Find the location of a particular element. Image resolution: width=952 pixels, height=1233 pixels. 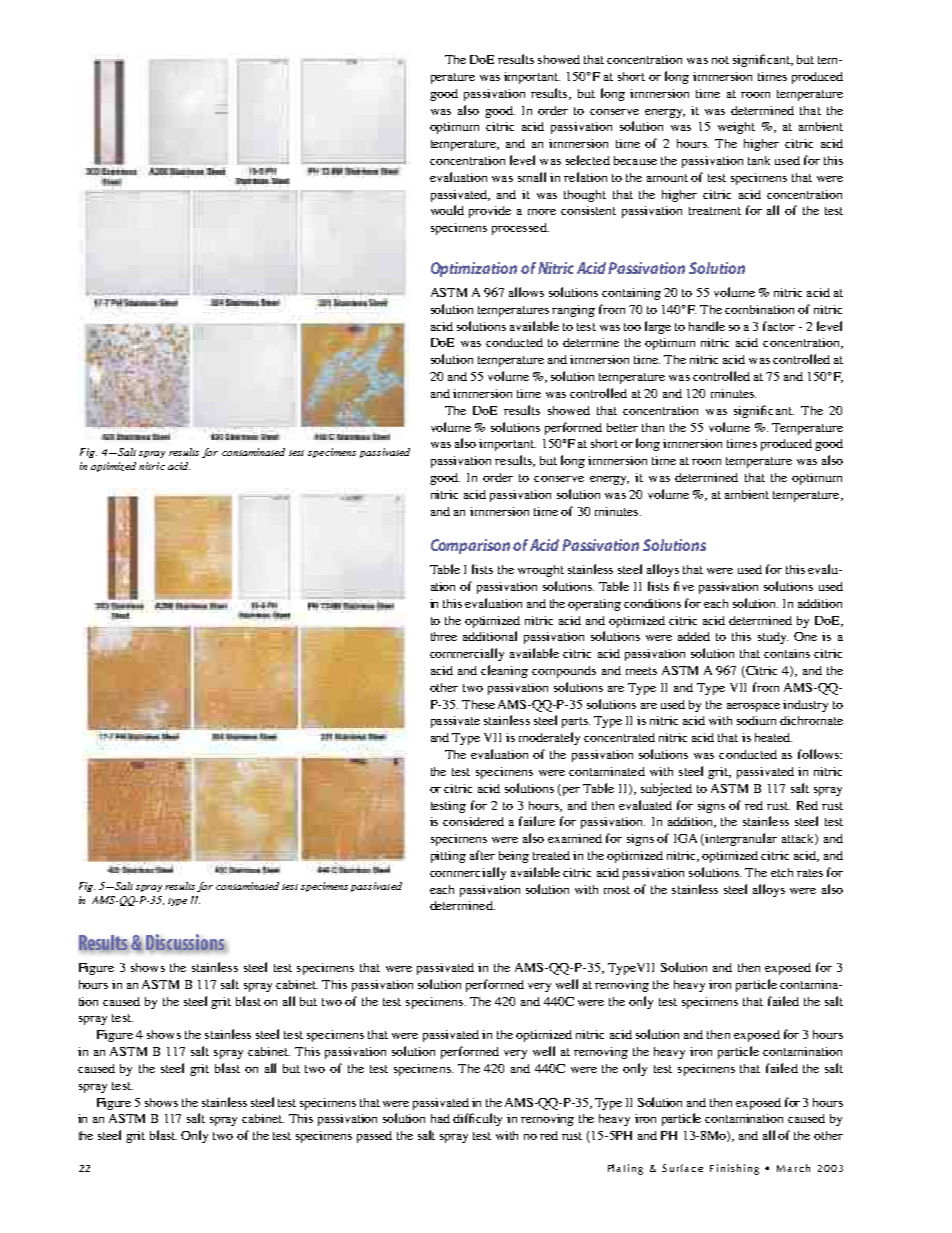

ranging is located at coordinates (573, 311).
